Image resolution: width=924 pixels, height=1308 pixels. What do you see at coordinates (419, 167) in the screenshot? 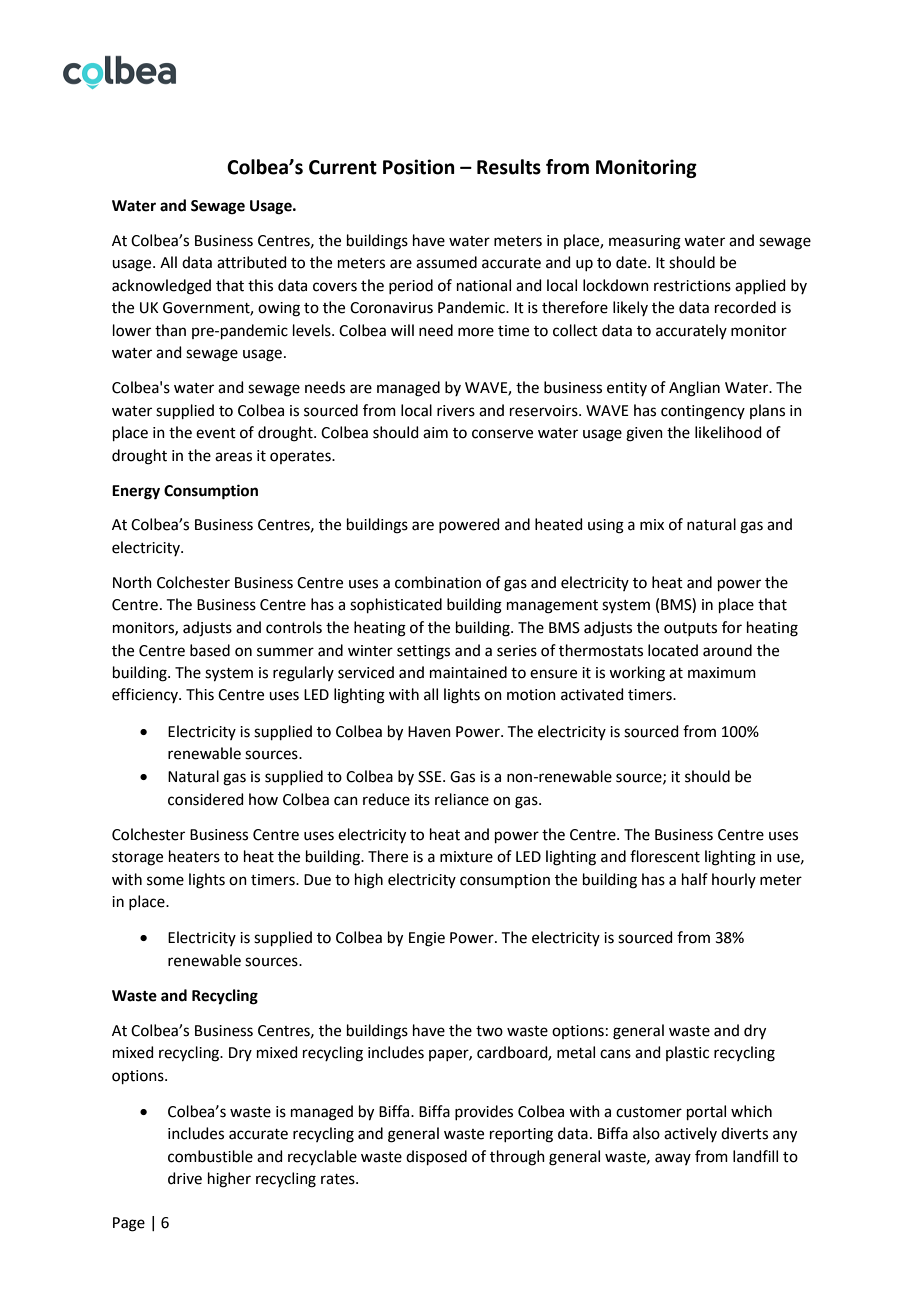
I see `Position` at bounding box center [419, 167].
